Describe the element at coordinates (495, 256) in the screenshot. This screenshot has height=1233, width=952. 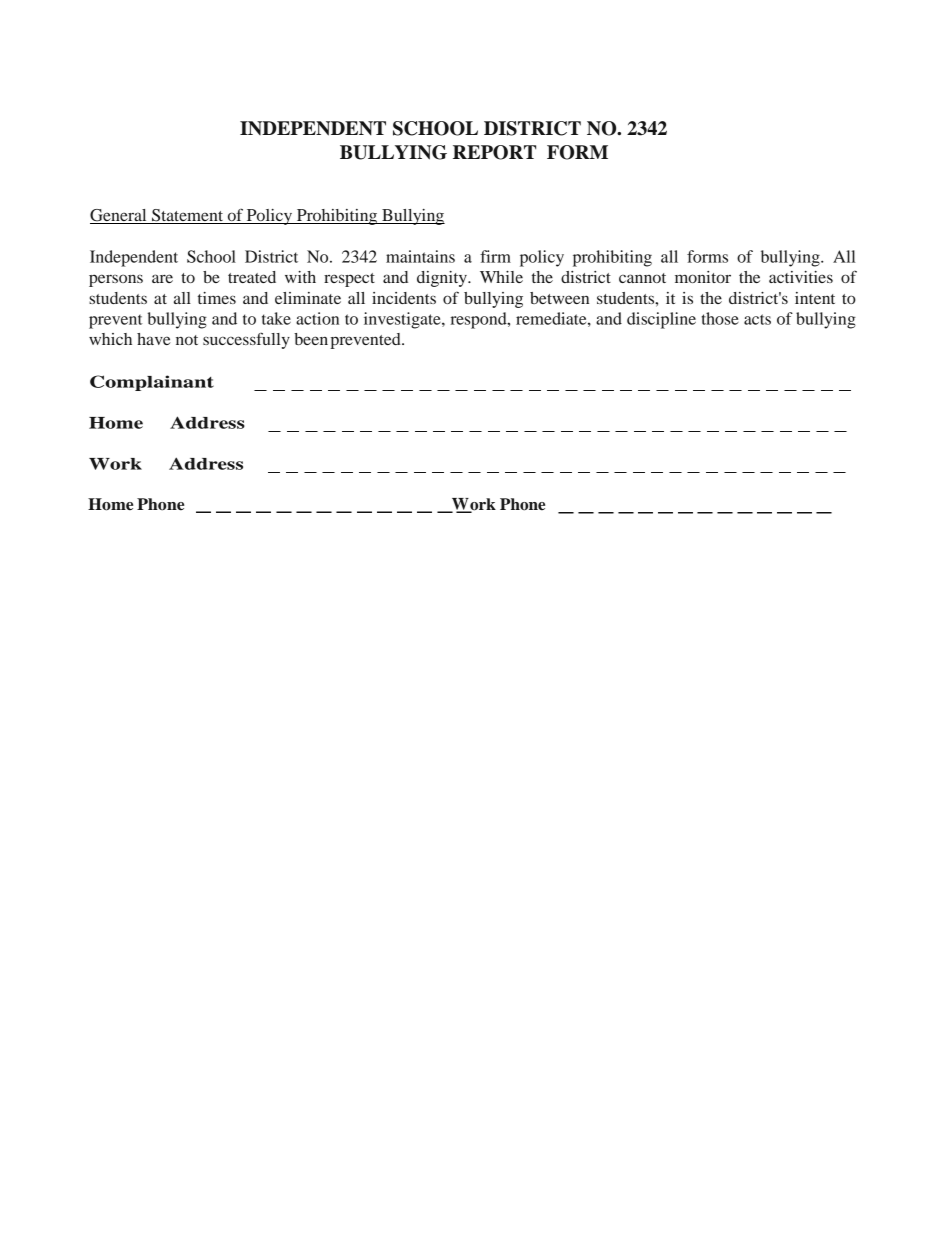
I see `firm` at that location.
